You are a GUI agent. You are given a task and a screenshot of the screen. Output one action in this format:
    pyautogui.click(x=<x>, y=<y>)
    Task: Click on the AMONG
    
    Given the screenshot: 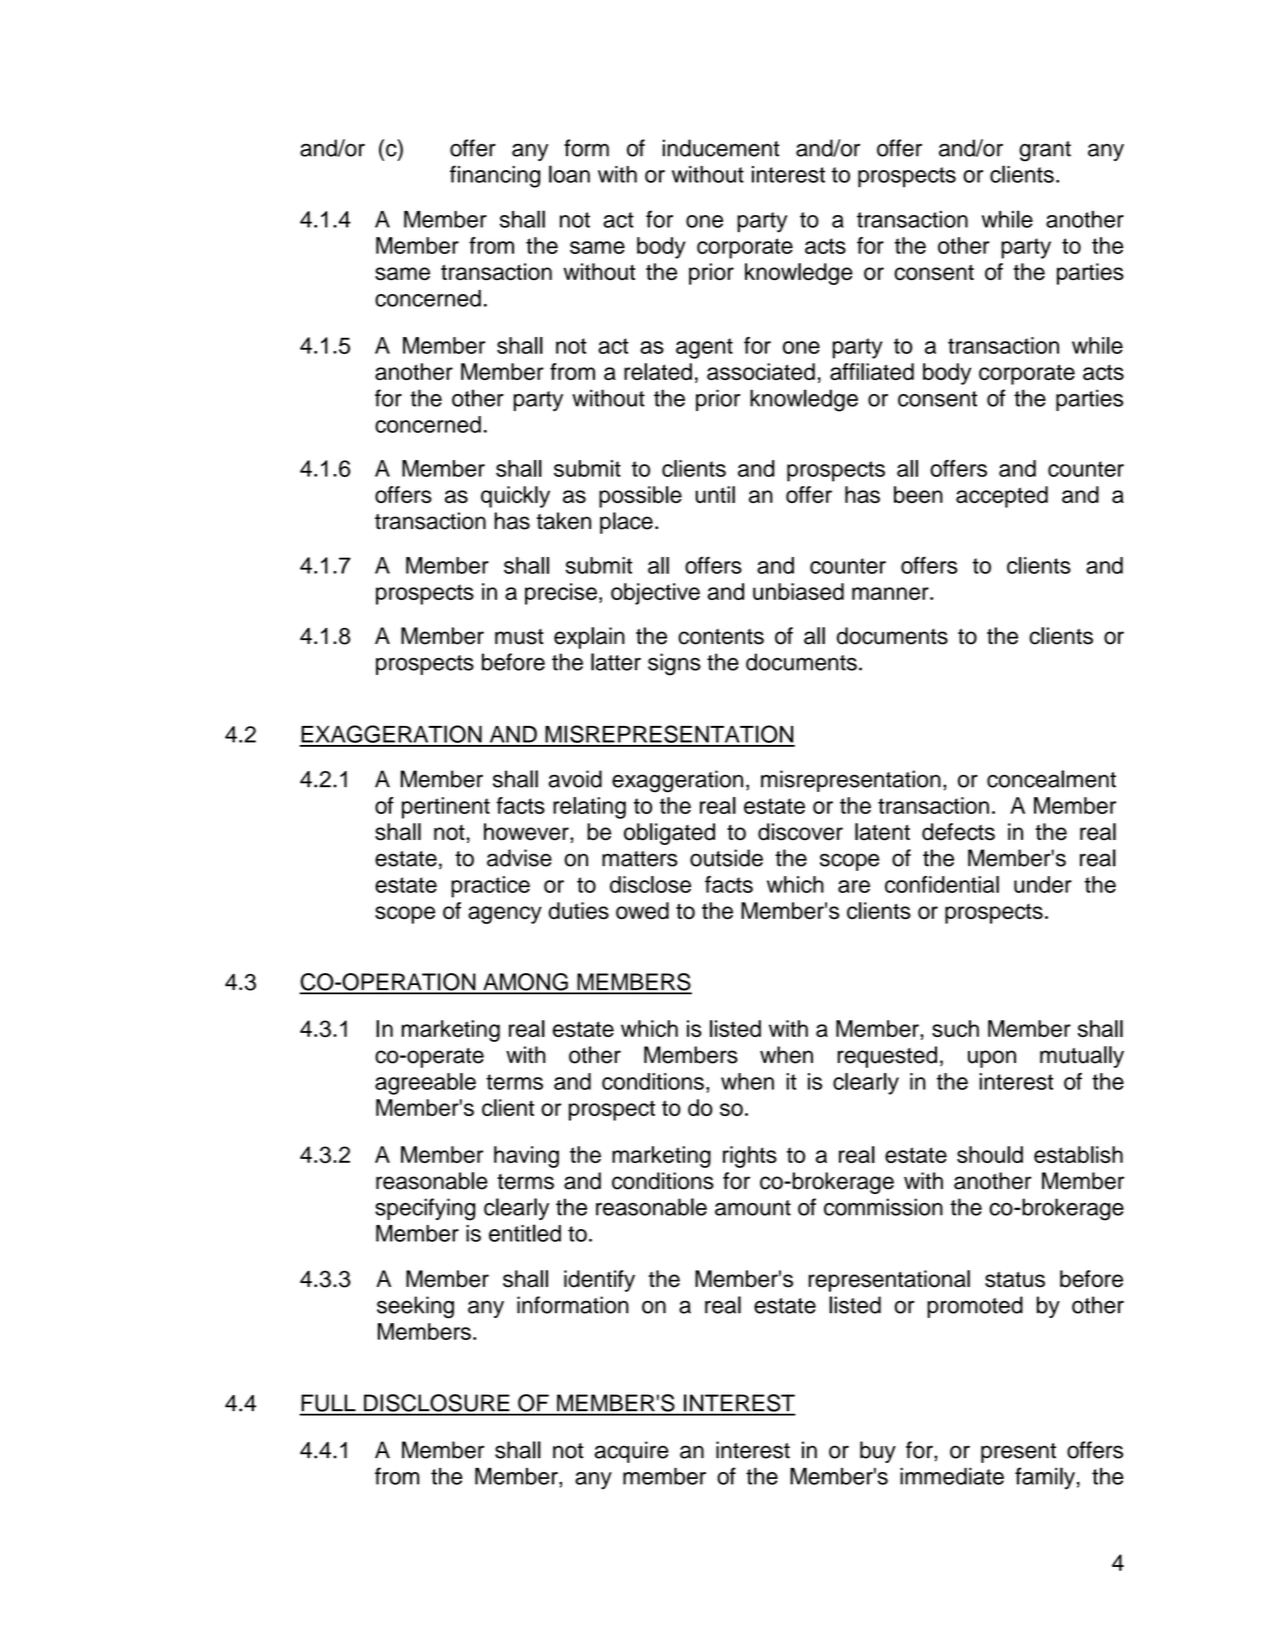 What is the action you would take?
    pyautogui.click(x=525, y=983)
